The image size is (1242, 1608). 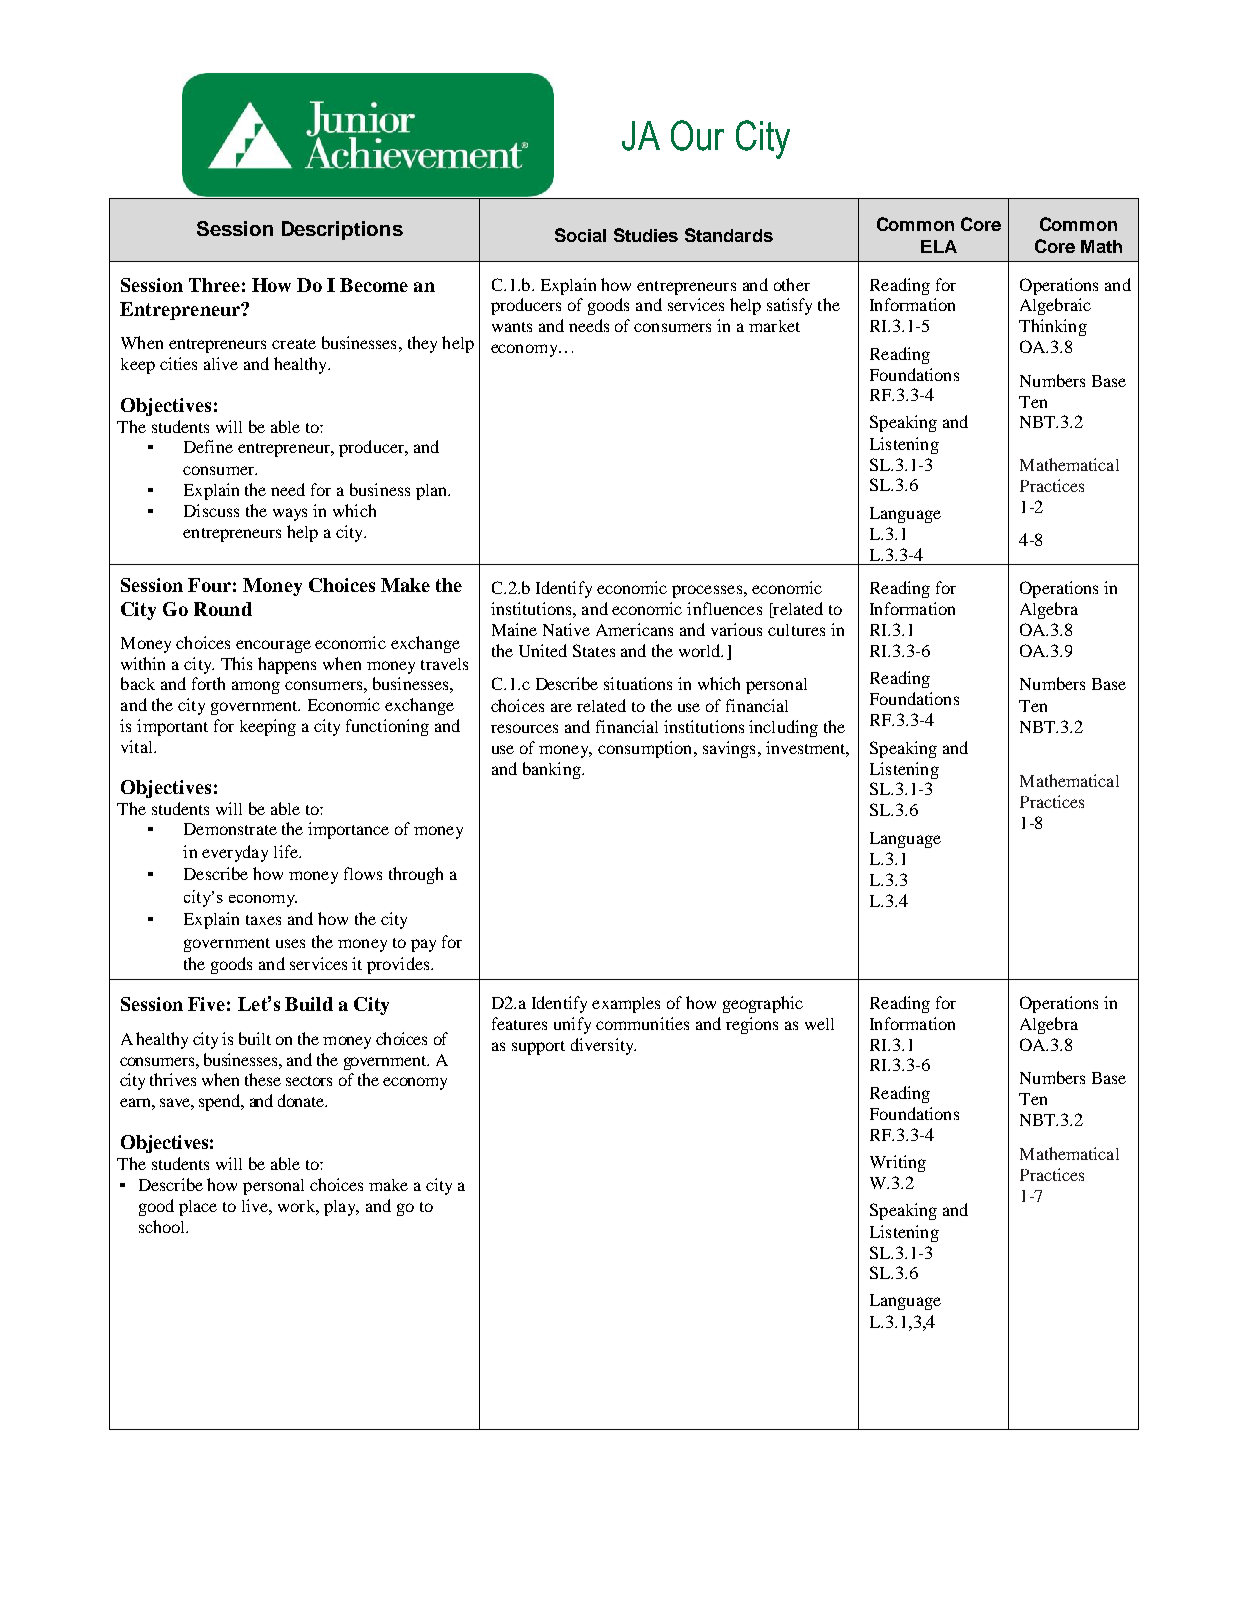 I want to click on Descriptions, so click(x=342, y=230).
